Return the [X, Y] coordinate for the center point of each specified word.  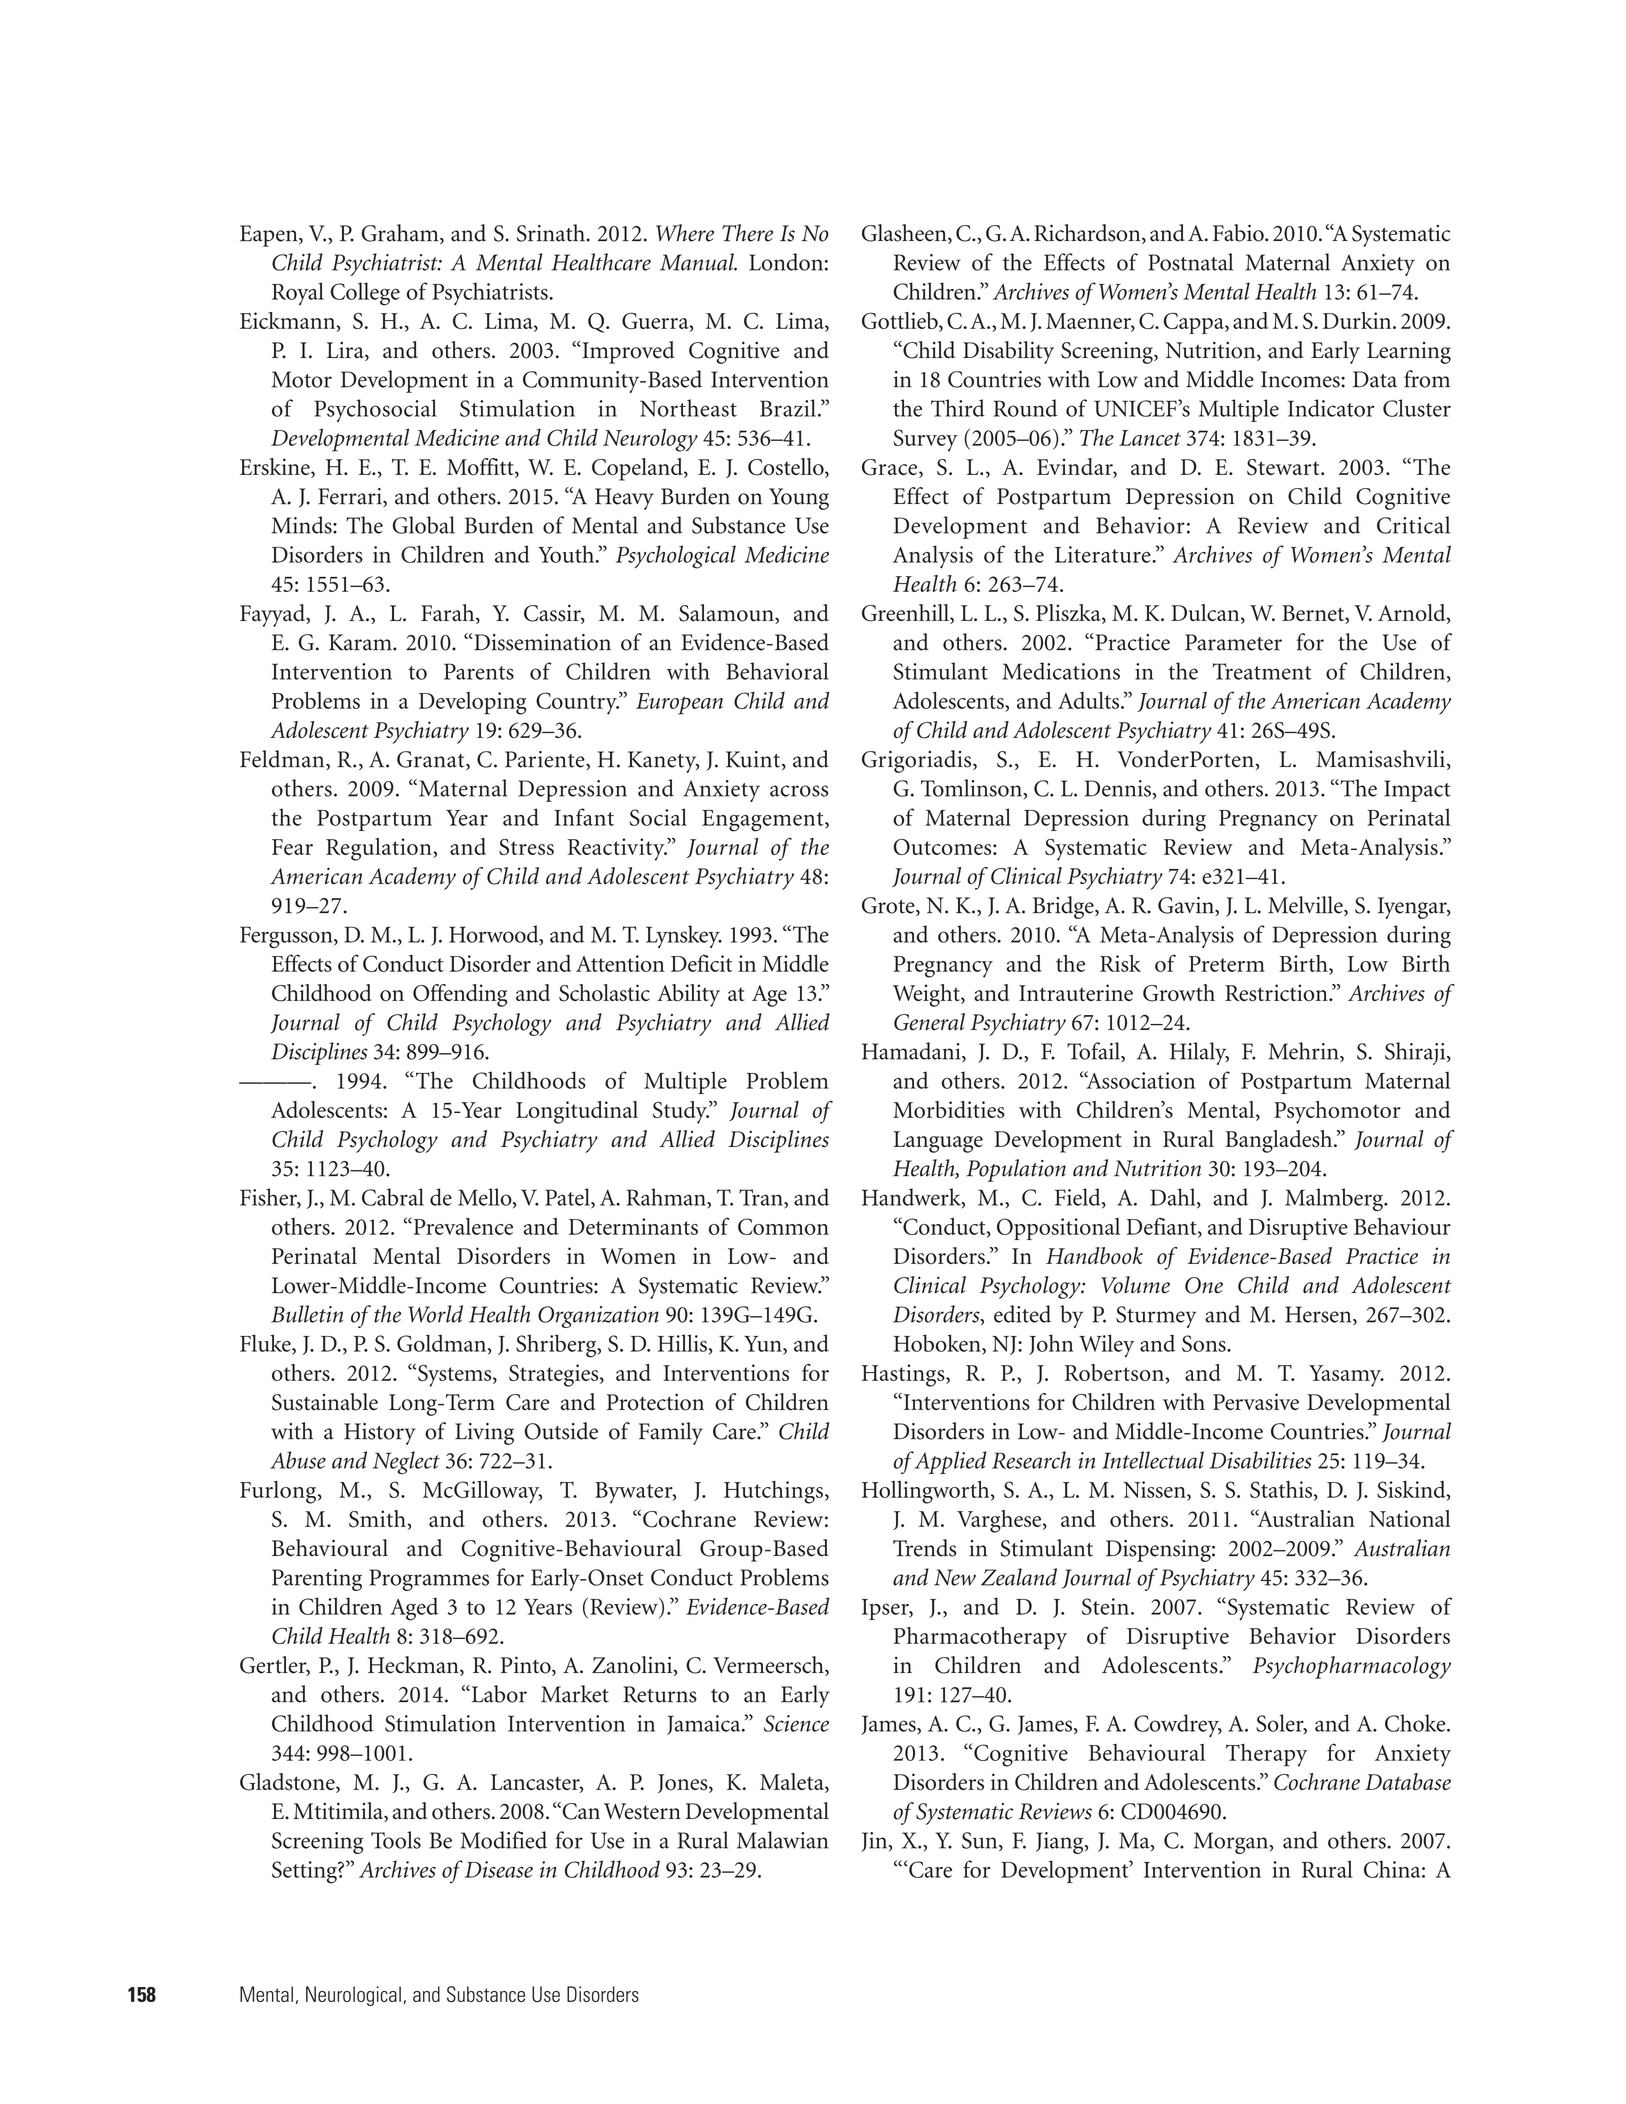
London [786, 262]
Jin [875, 1842]
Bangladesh [1280, 1141]
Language [938, 1142]
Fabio [1239, 233]
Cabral [393, 1197]
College [365, 294]
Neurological [353, 1996]
